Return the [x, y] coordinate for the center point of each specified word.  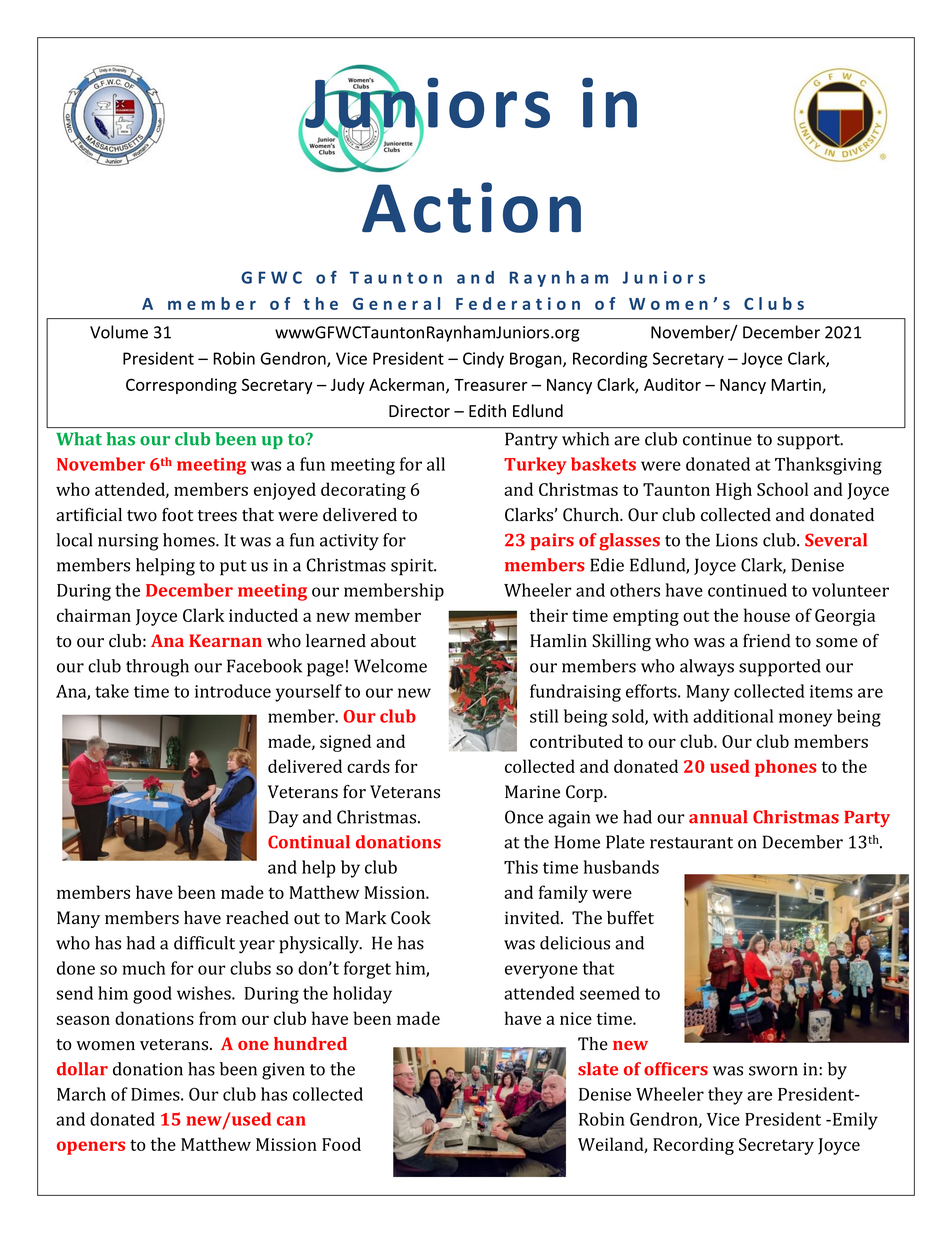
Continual [309, 842]
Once [524, 817]
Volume [119, 332]
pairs [552, 541]
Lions [737, 540]
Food [341, 1144]
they [725, 1096]
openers [91, 1148]
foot [177, 515]
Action [471, 207]
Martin [797, 385]
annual [718, 817]
